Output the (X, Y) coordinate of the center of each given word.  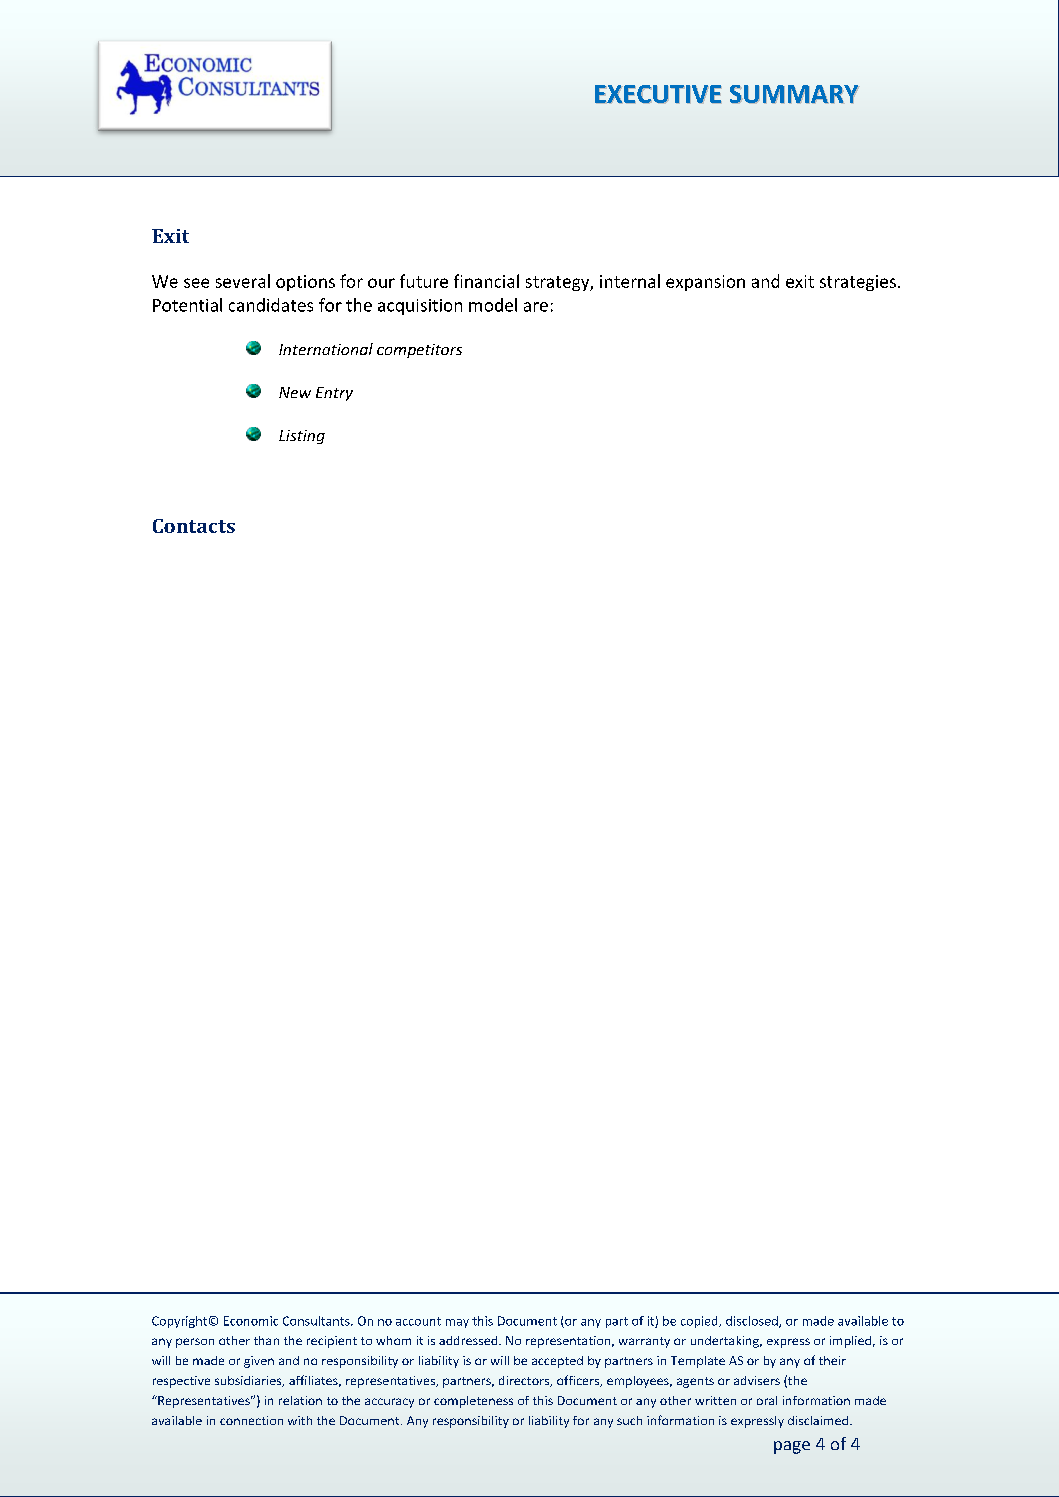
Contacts (194, 526)
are (536, 307)
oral (767, 1400)
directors (525, 1381)
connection (251, 1420)
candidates (271, 305)
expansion (705, 283)
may (457, 1323)
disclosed (753, 1322)
